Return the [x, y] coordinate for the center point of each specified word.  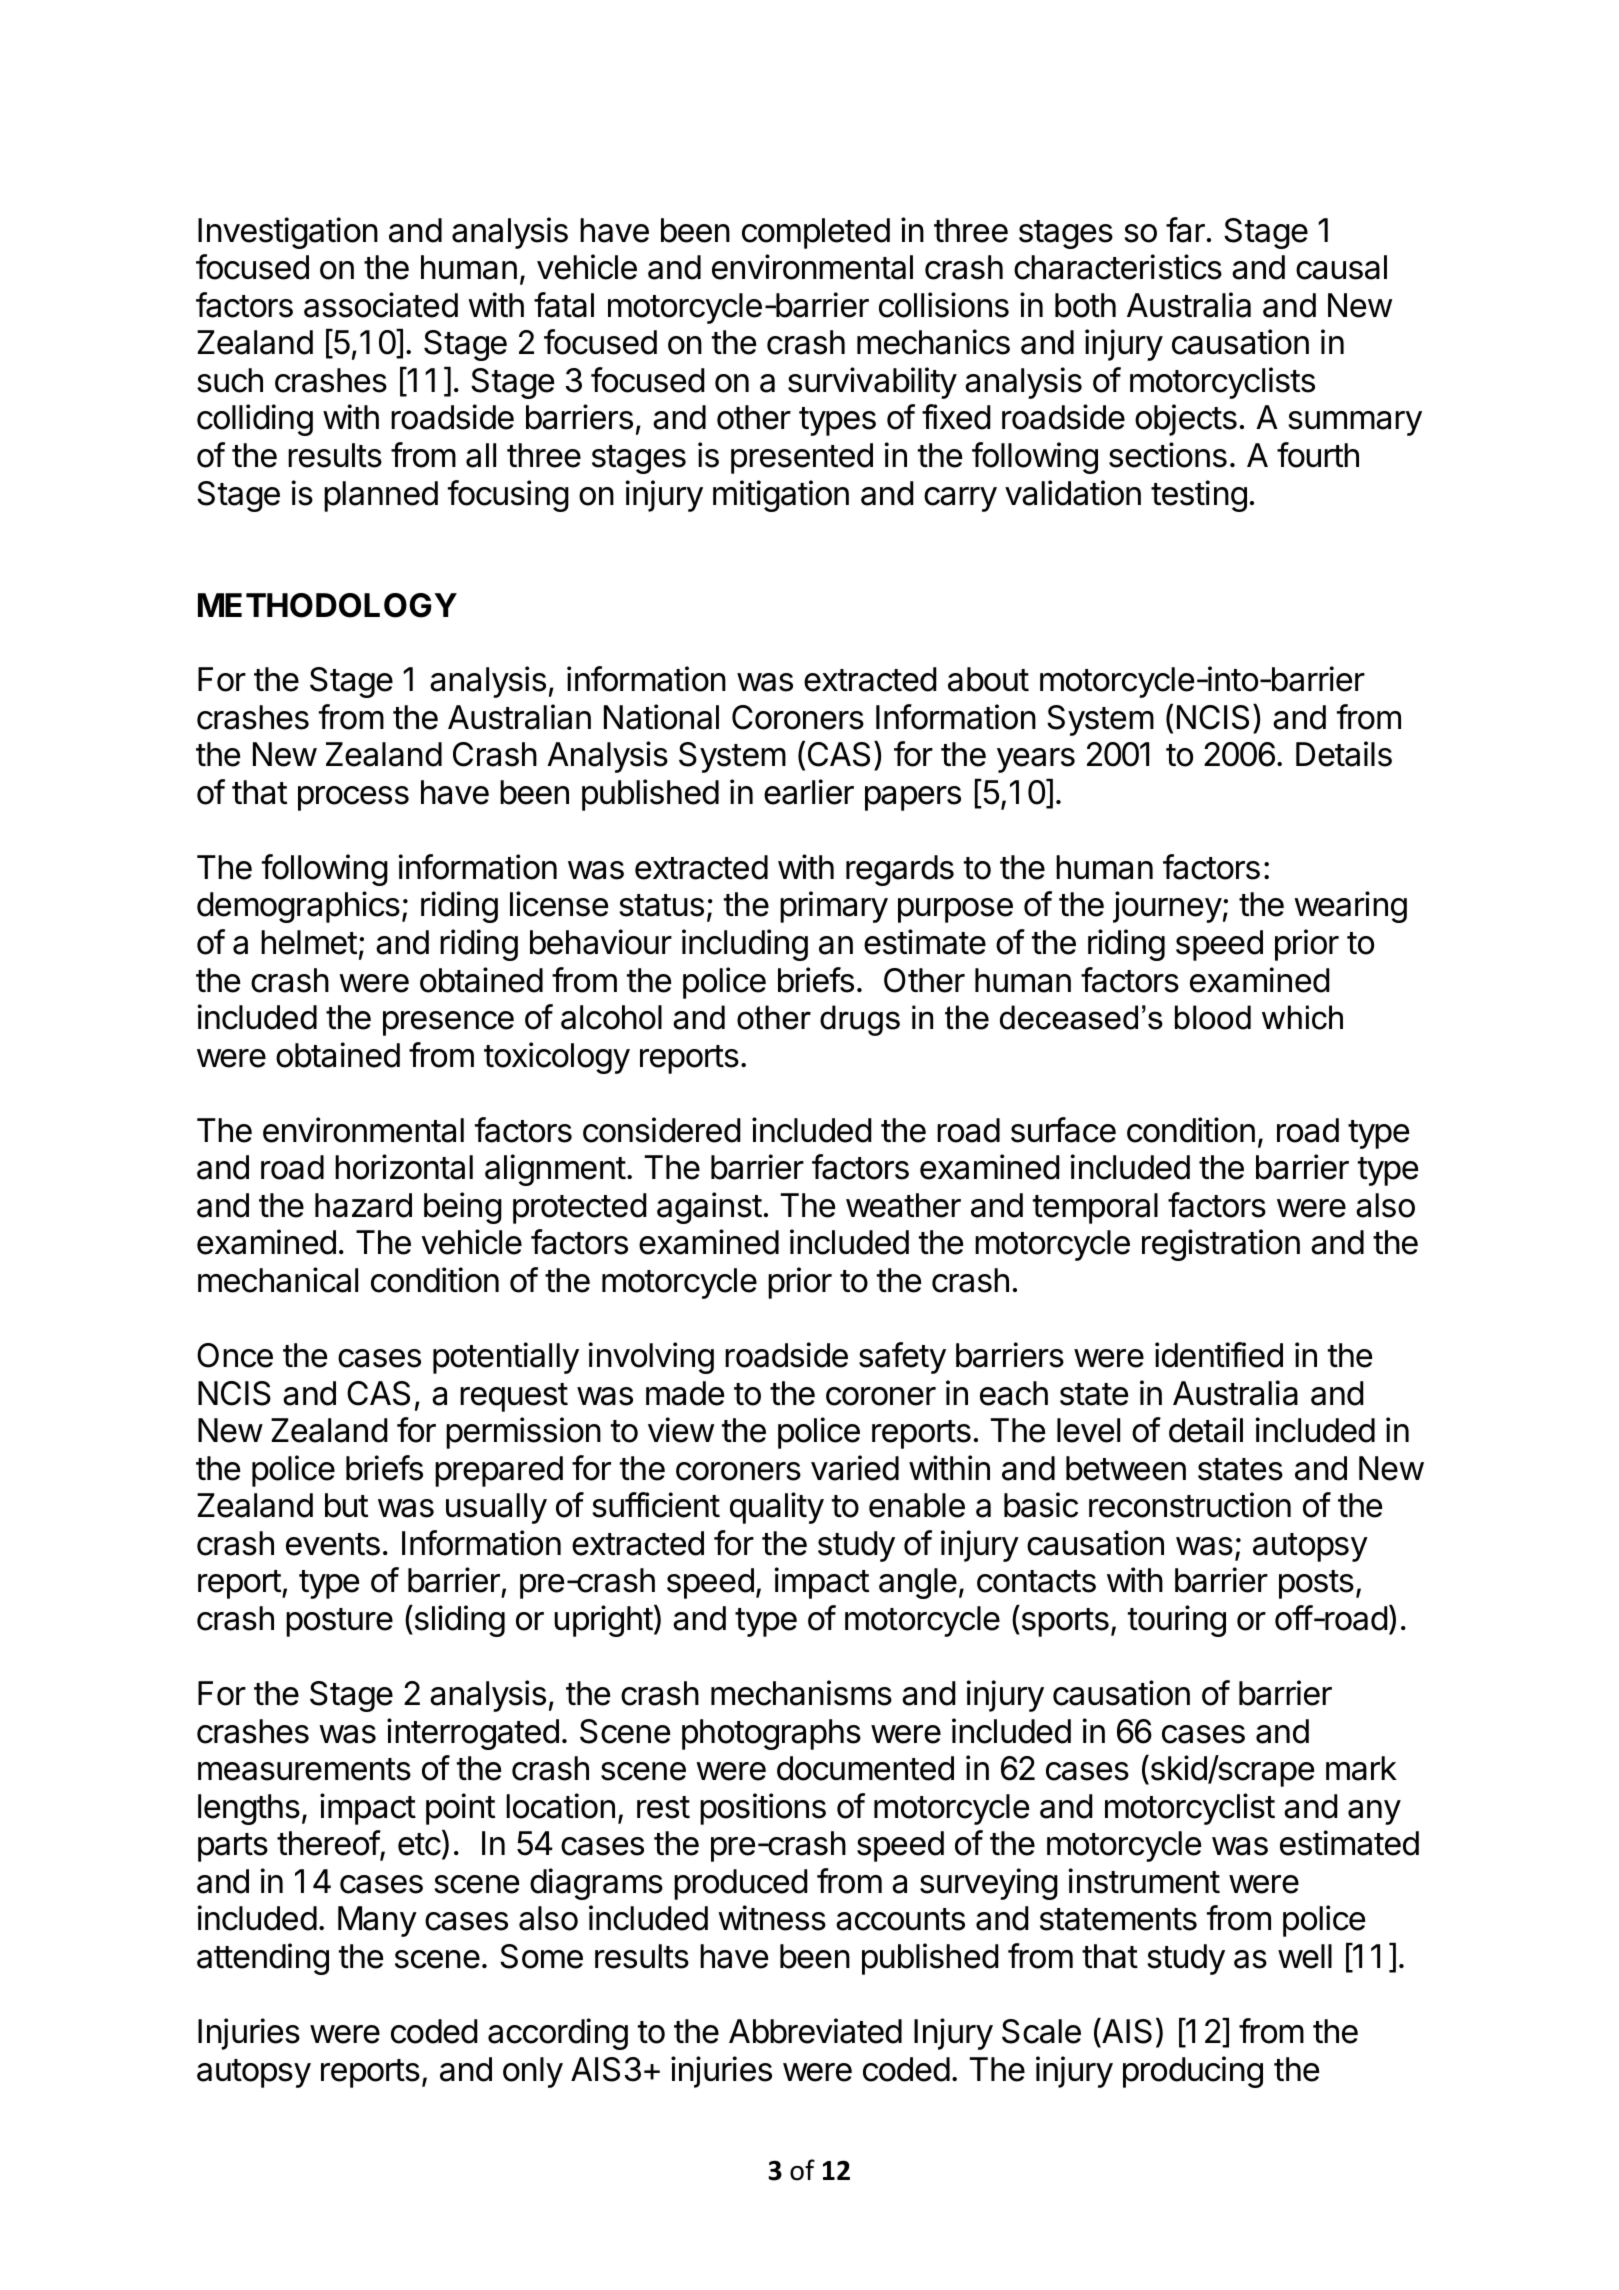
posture [339, 1622]
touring [1177, 1621]
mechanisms [801, 1693]
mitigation [781, 496]
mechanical [278, 1280]
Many [377, 1921]
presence [448, 1023]
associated [381, 305]
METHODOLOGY [327, 605]
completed [816, 233]
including [745, 945]
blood [1213, 1017]
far [1185, 230]
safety [902, 1358]
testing [1199, 496]
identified [1219, 1355]
